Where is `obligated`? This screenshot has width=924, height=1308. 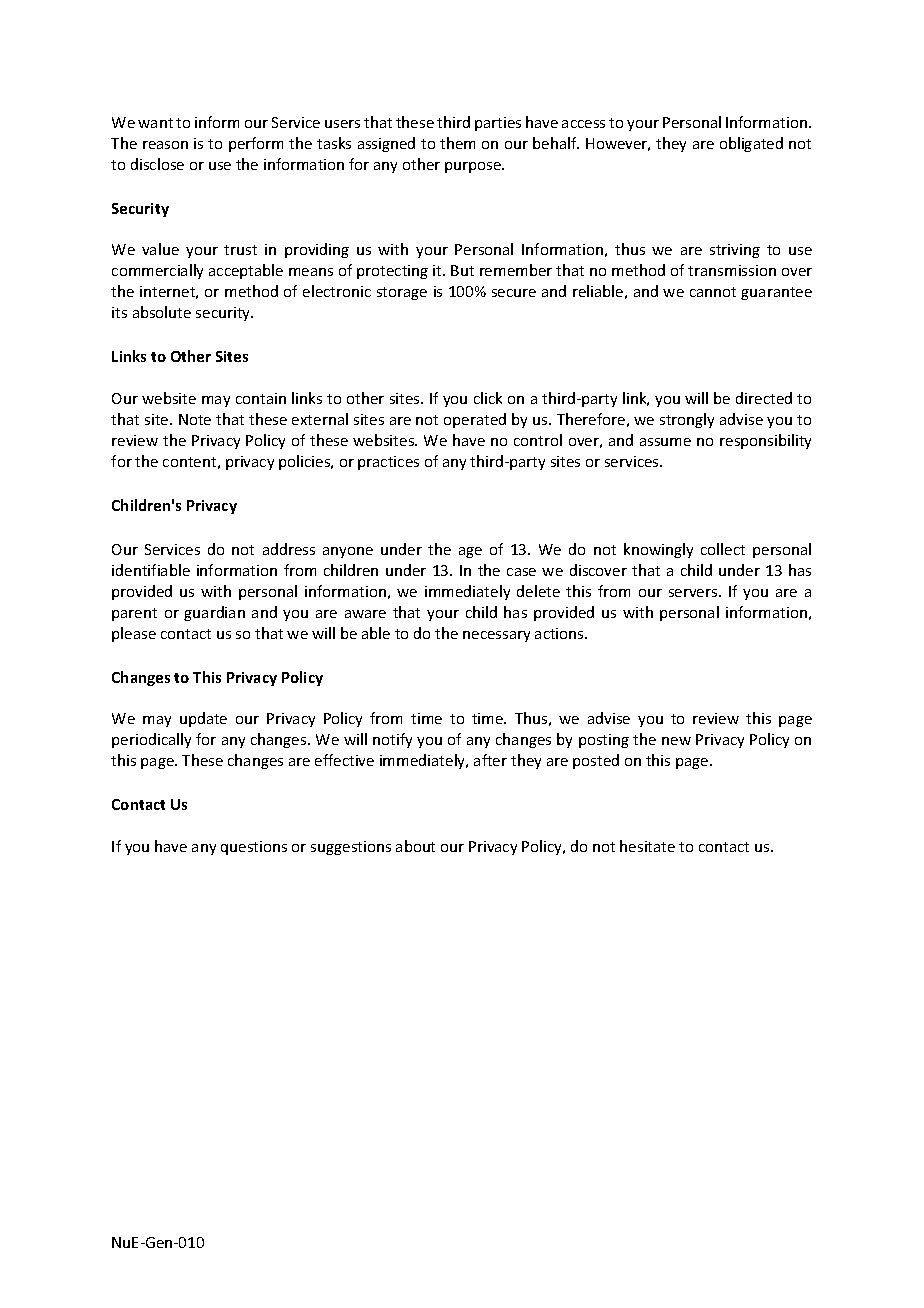 obligated is located at coordinates (751, 144).
